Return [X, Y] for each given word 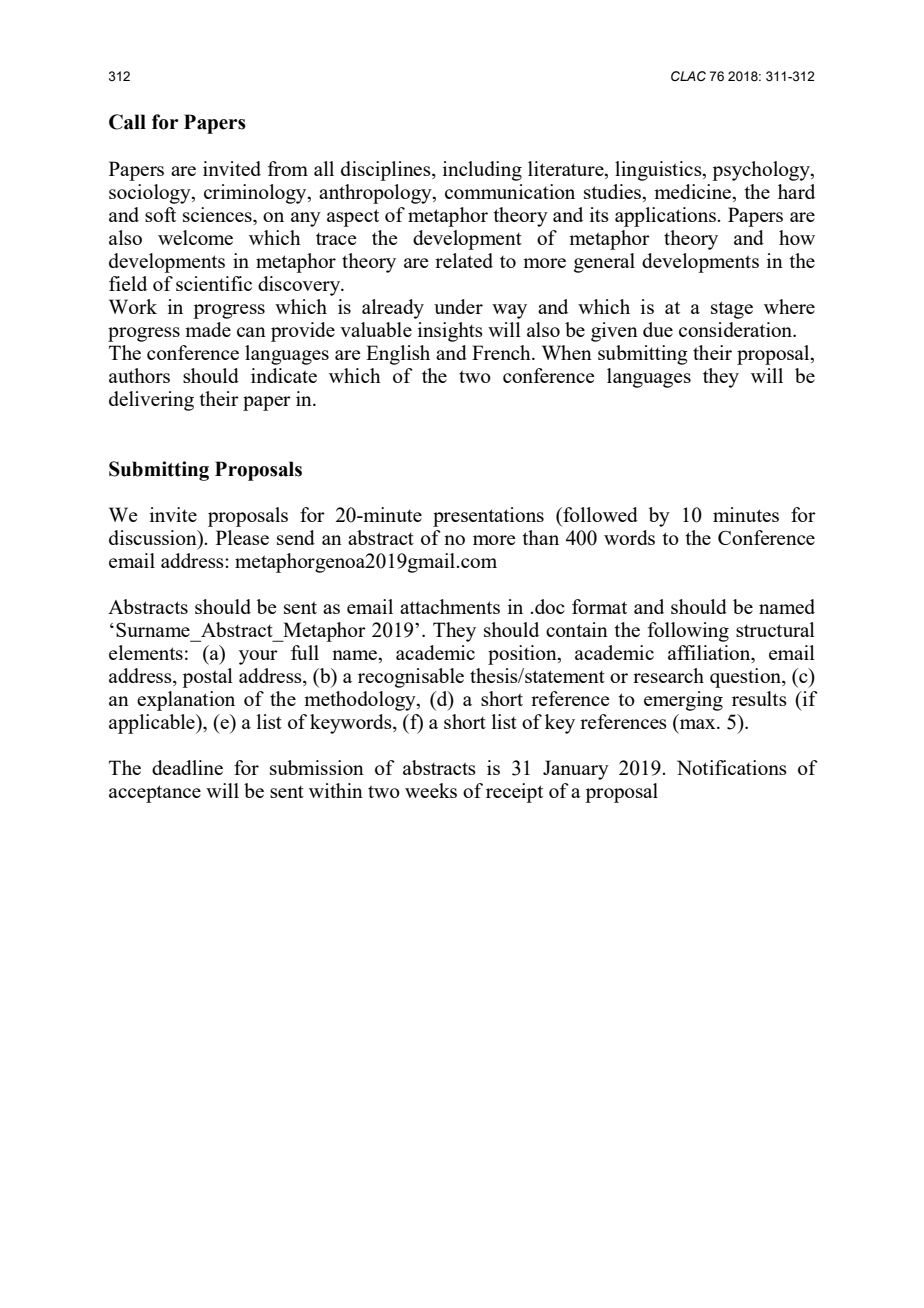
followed [599, 514]
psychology [762, 171]
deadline [187, 767]
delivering [151, 401]
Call [127, 122]
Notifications [732, 767]
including [482, 171]
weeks [431, 790]
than [540, 537]
